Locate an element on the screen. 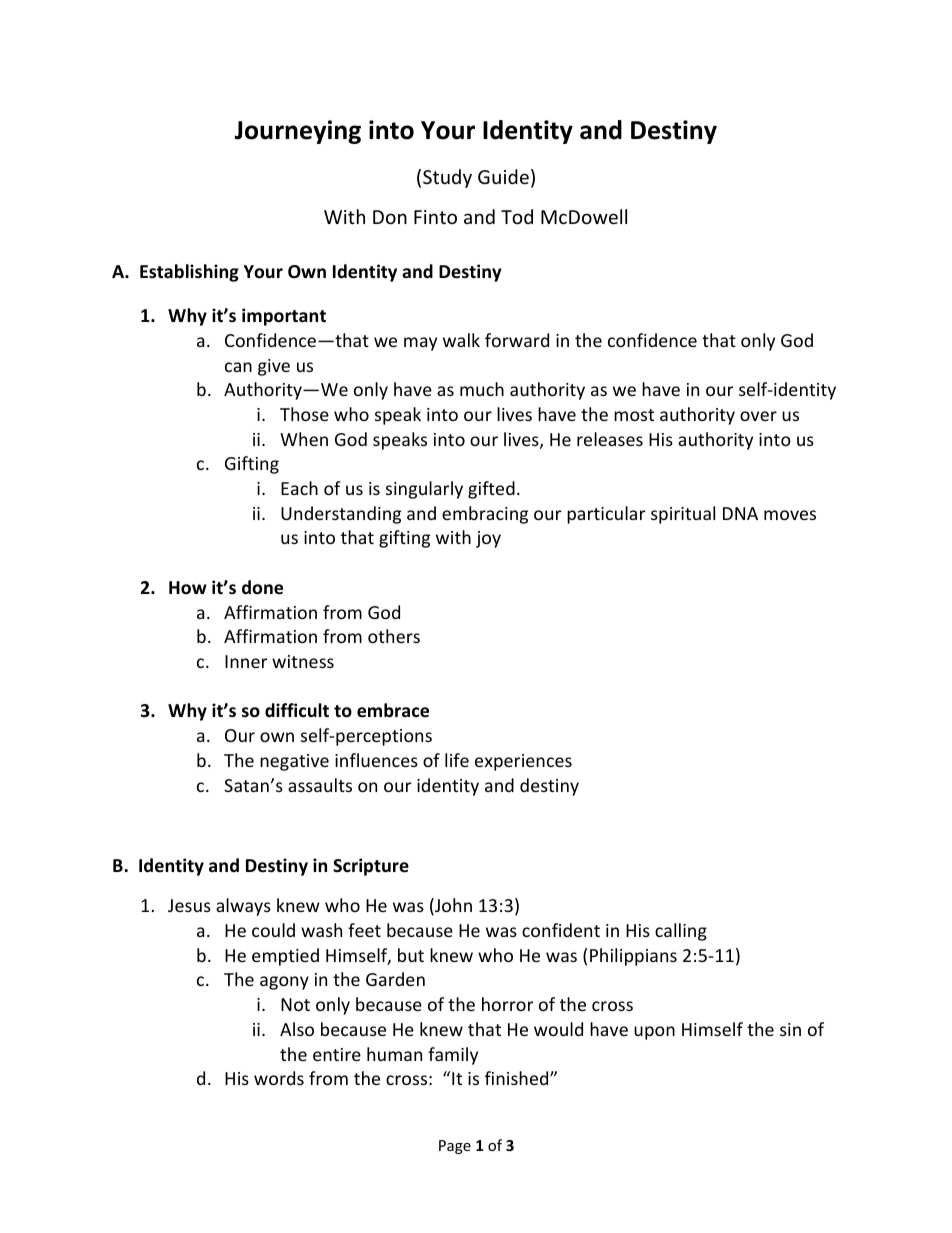  Page is located at coordinates (455, 1147).
